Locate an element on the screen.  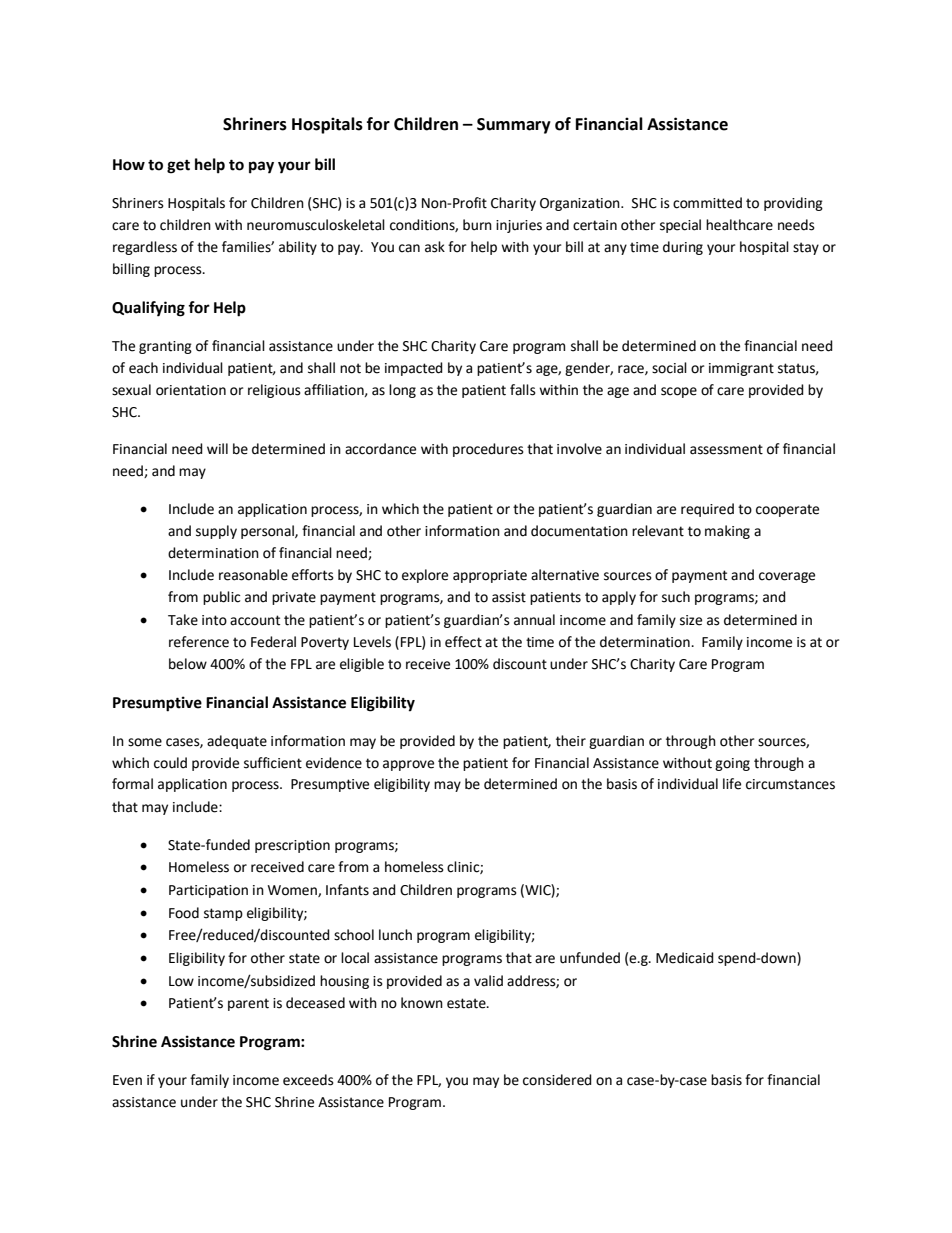
adequate is located at coordinates (237, 742).
